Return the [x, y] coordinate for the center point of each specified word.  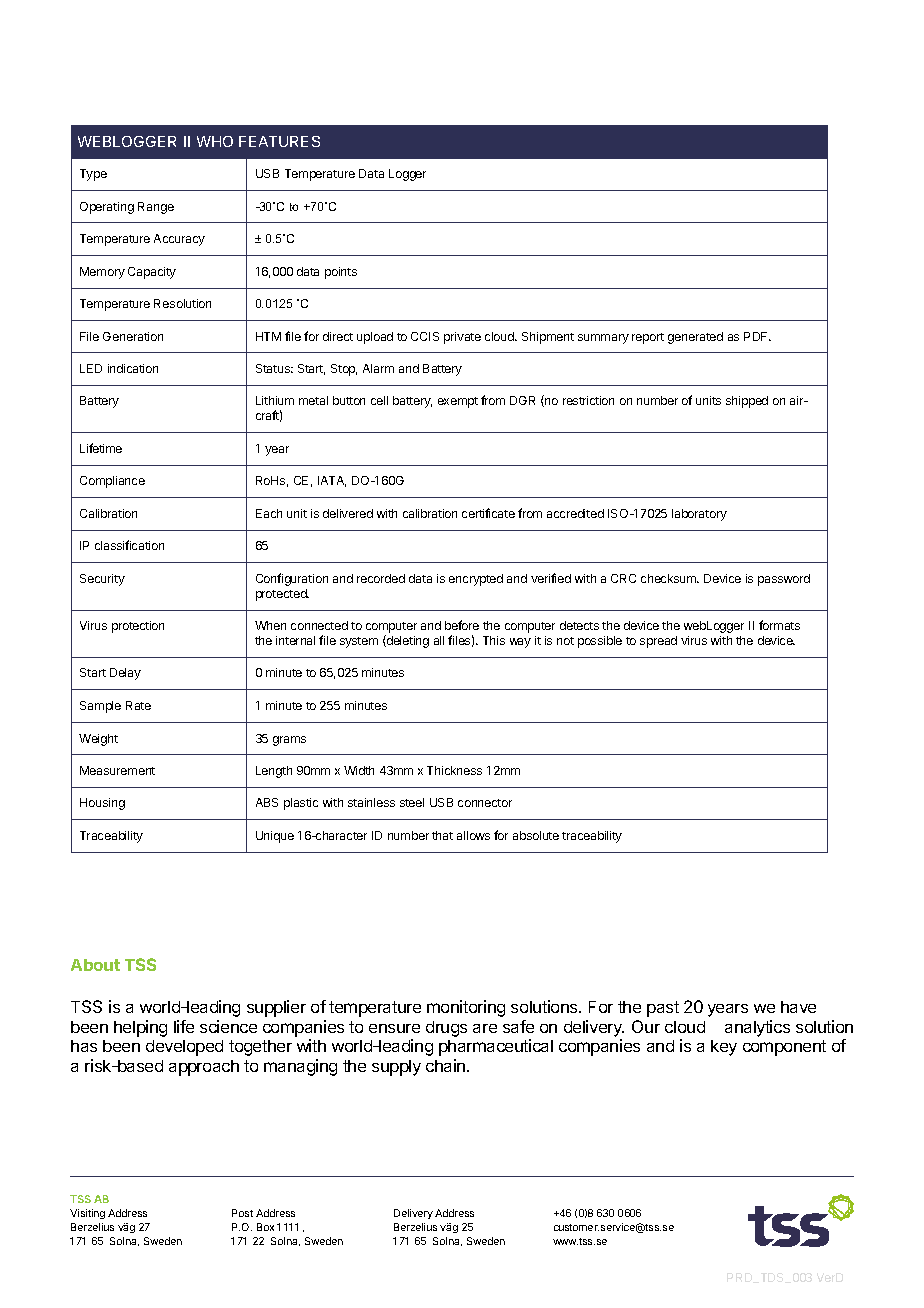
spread [658, 642]
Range [156, 208]
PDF [757, 336]
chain [447, 1065]
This [494, 640]
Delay [125, 674]
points [341, 273]
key [724, 1048]
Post [242, 1213]
